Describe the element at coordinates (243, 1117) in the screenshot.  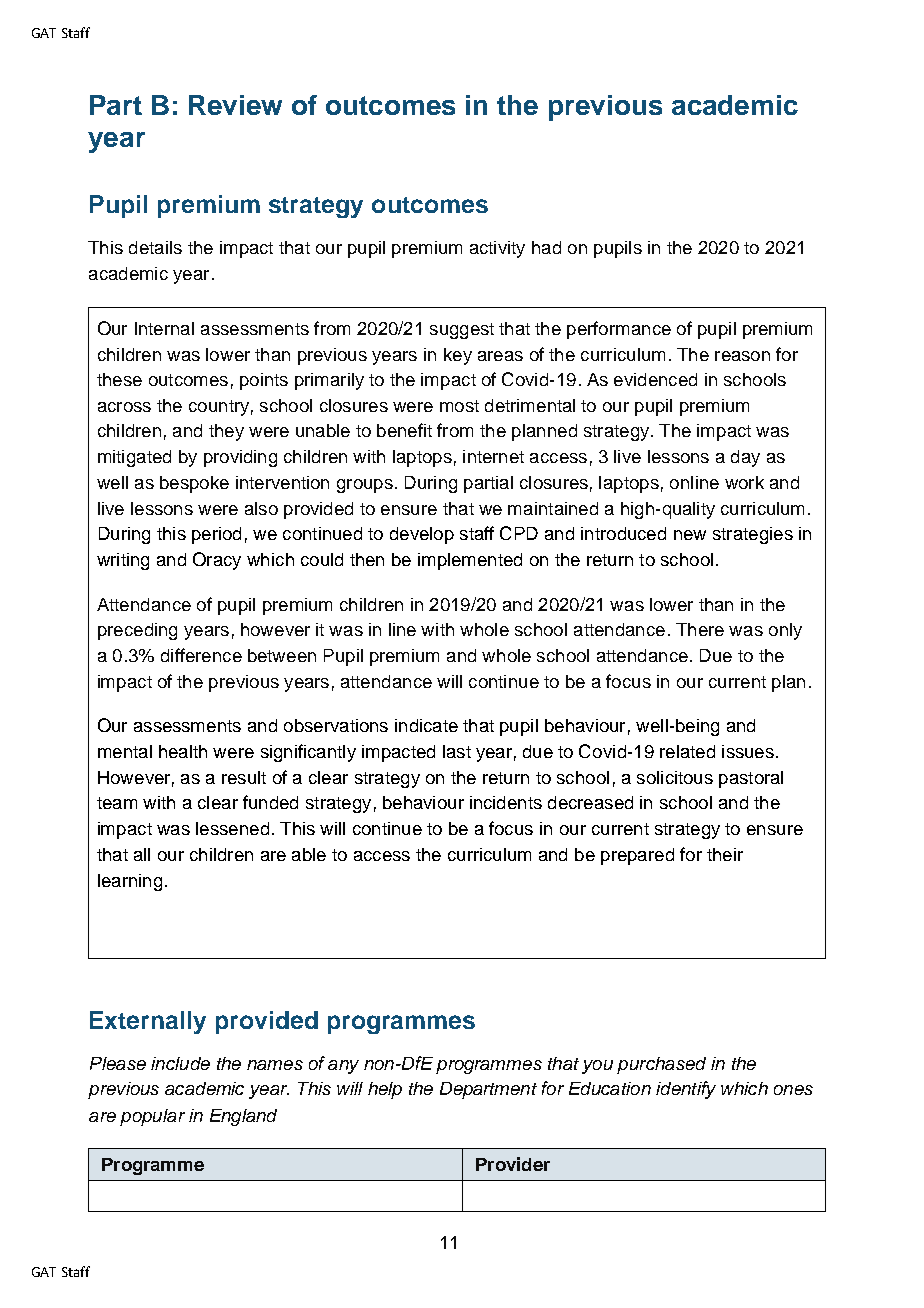
I see `England` at that location.
